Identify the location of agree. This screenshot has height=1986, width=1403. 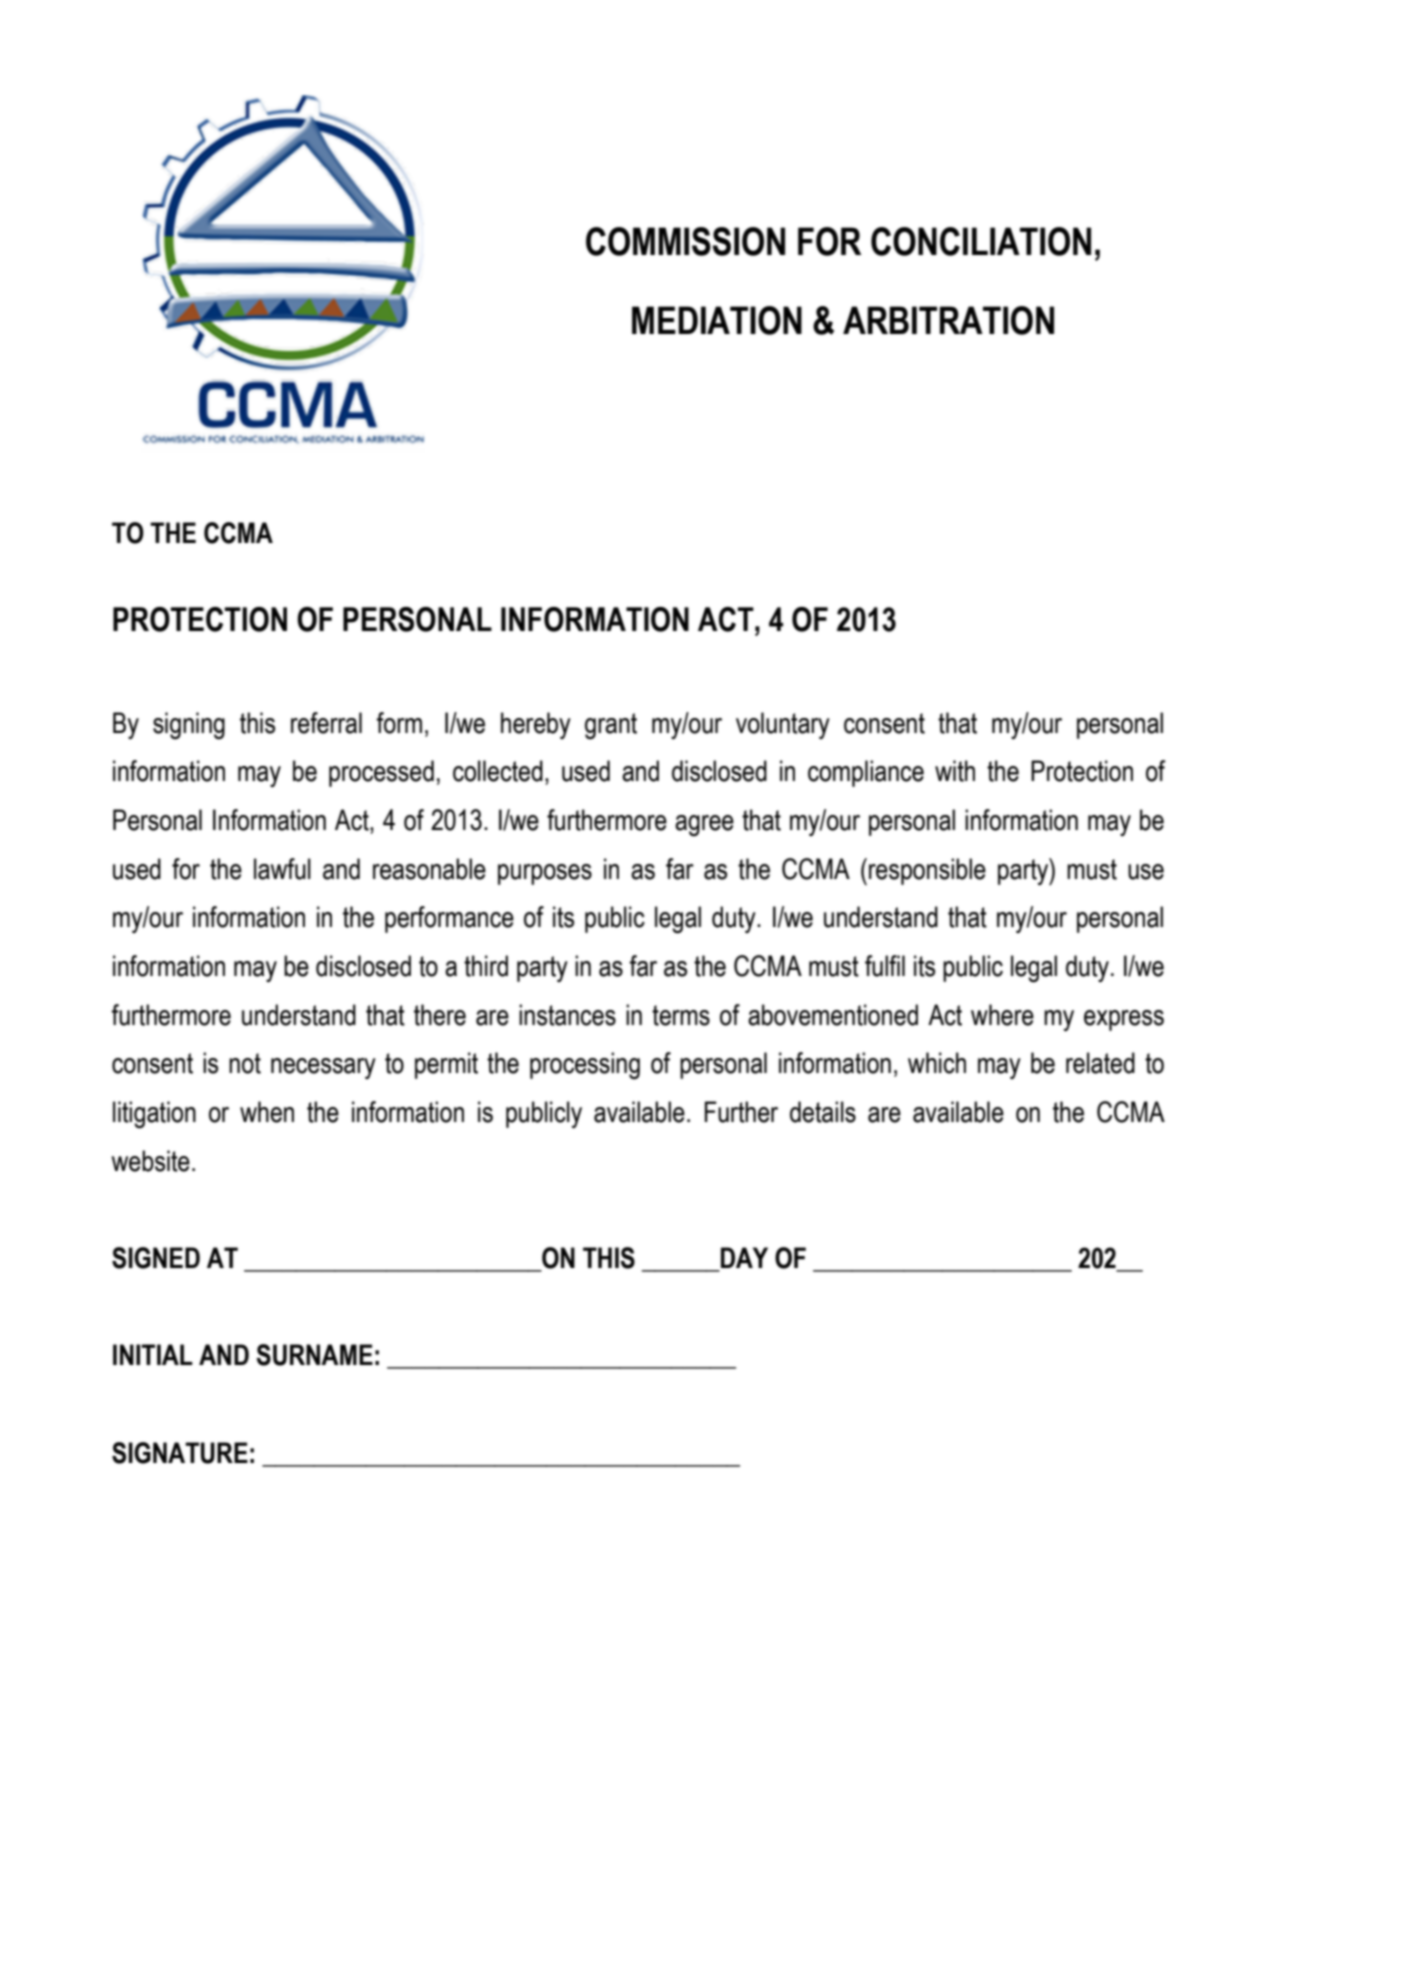
(704, 825).
